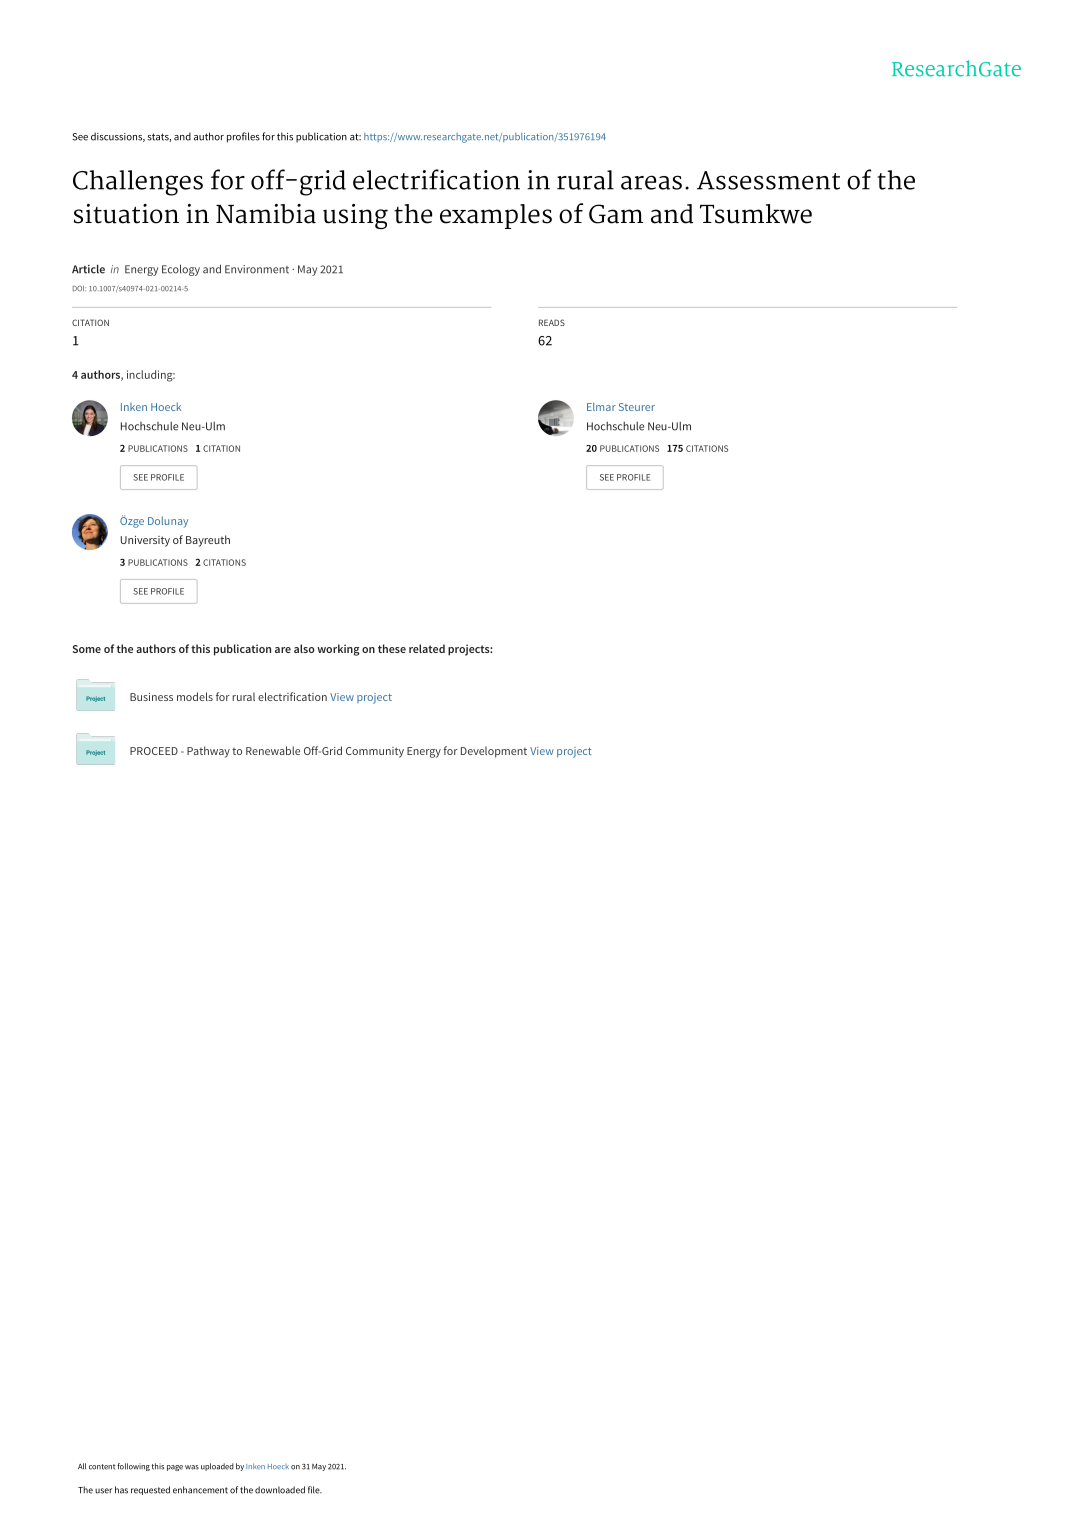 The height and width of the screenshot is (1521, 1076). I want to click on uploaded, so click(217, 1467).
